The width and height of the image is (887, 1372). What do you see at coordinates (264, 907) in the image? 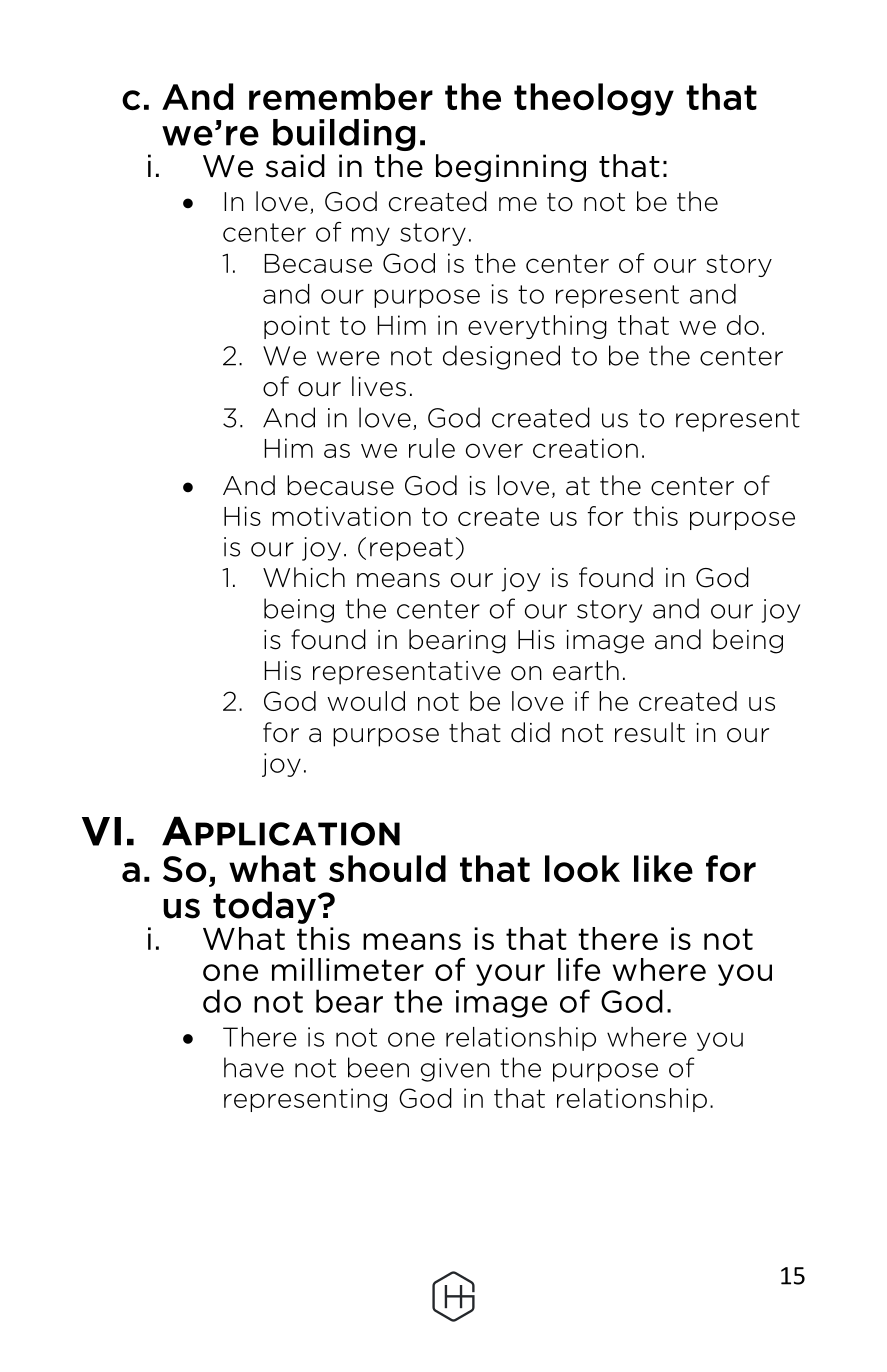
I see `today` at bounding box center [264, 907].
